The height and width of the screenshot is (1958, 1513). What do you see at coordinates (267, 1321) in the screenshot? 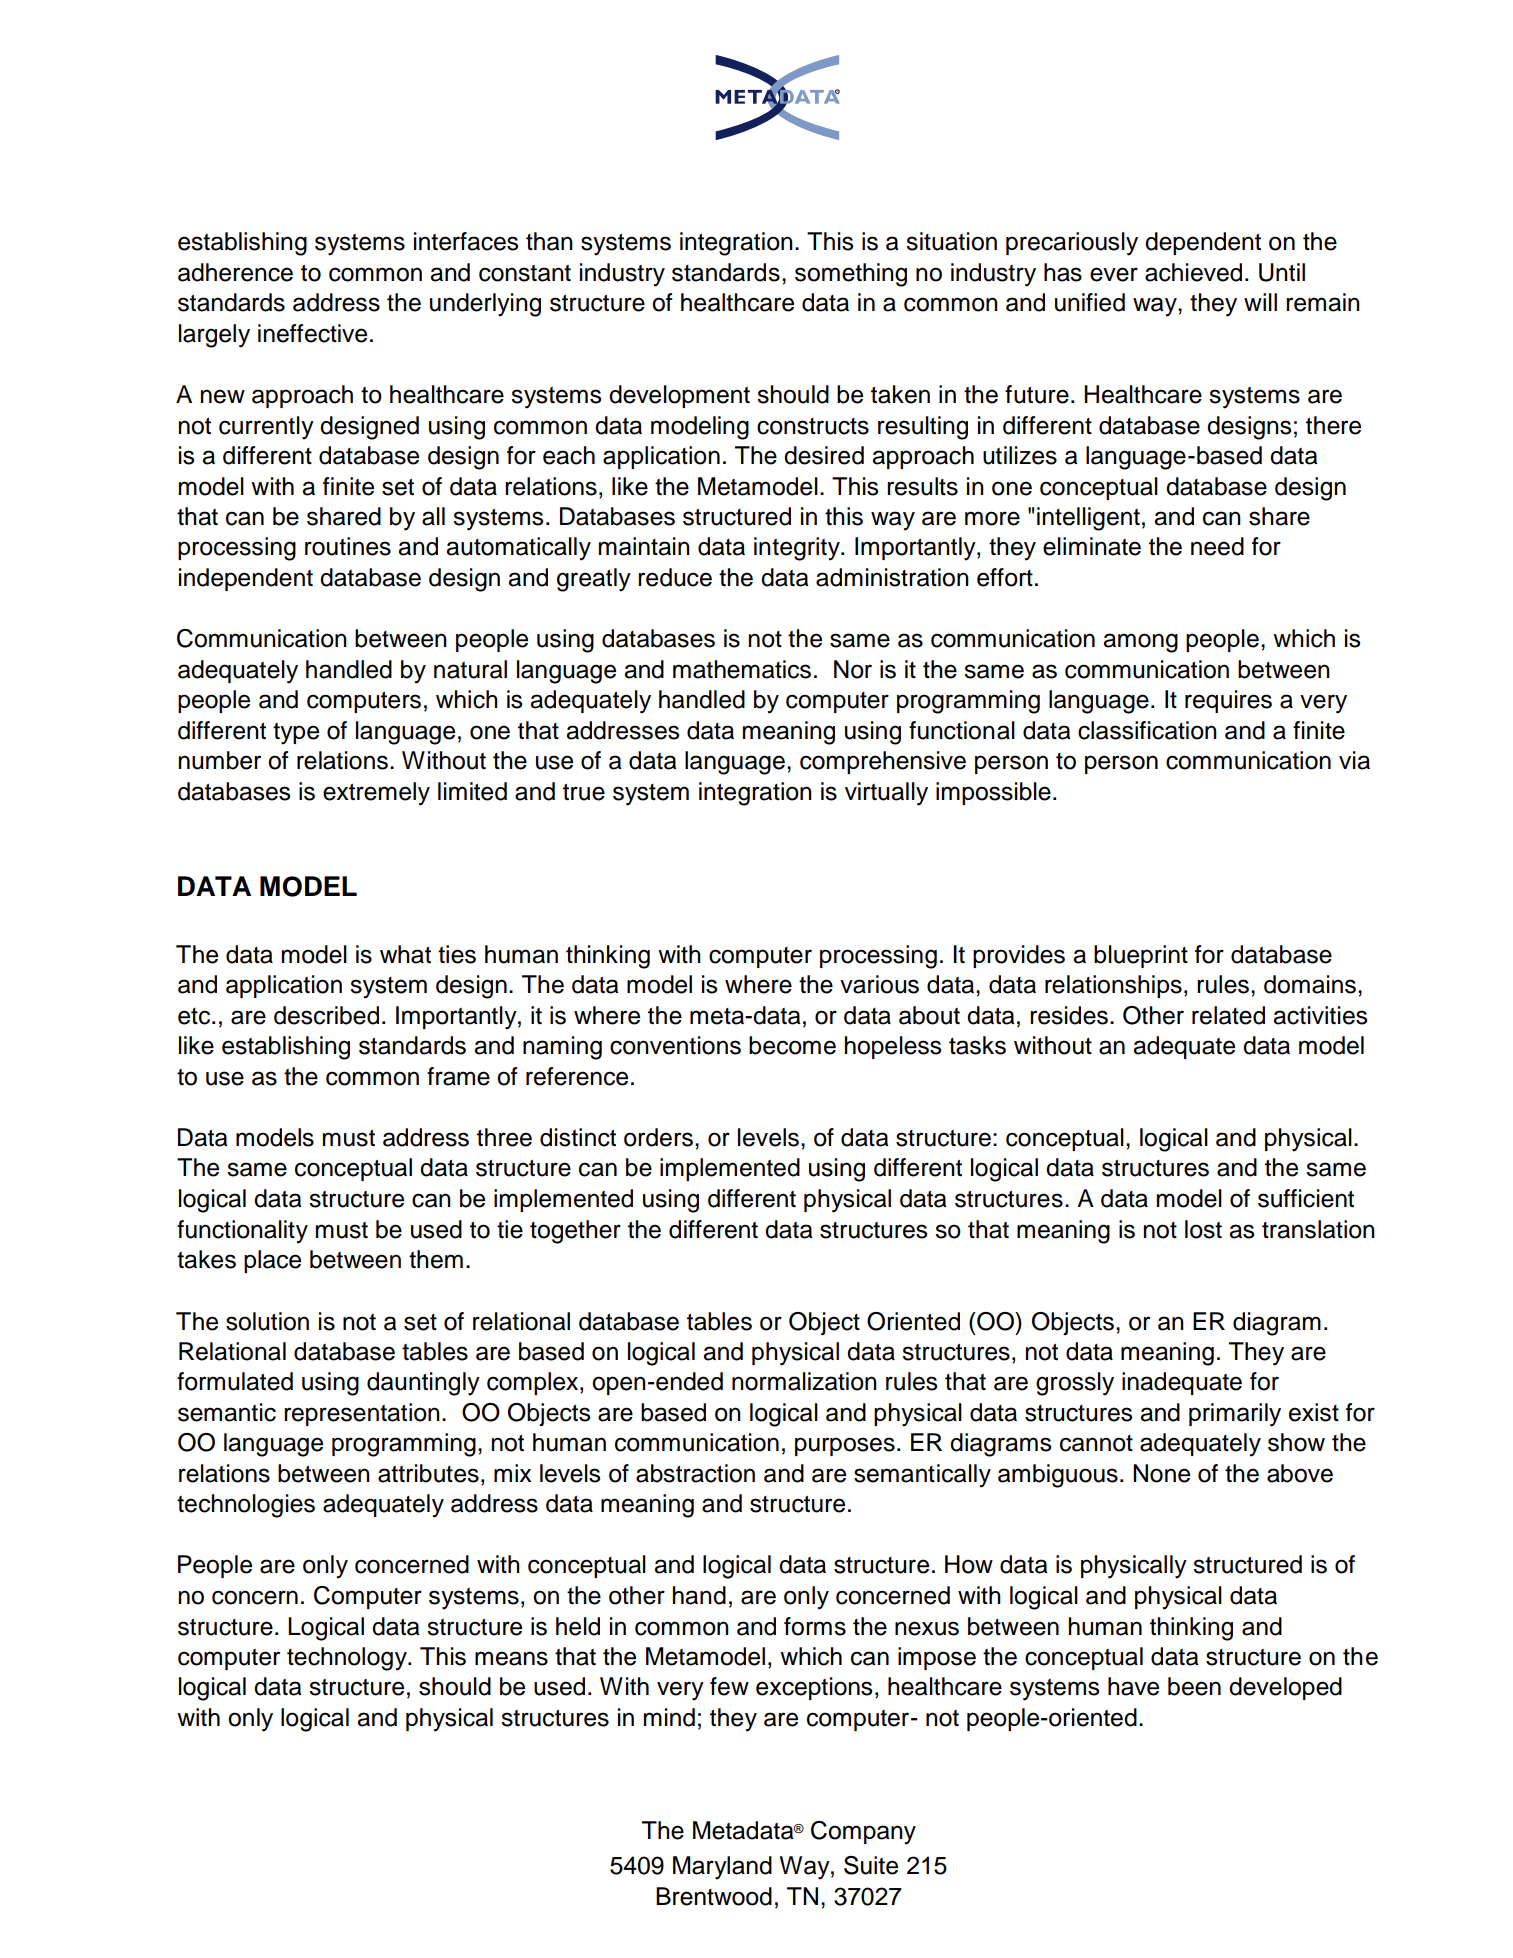
I see `solution` at bounding box center [267, 1321].
